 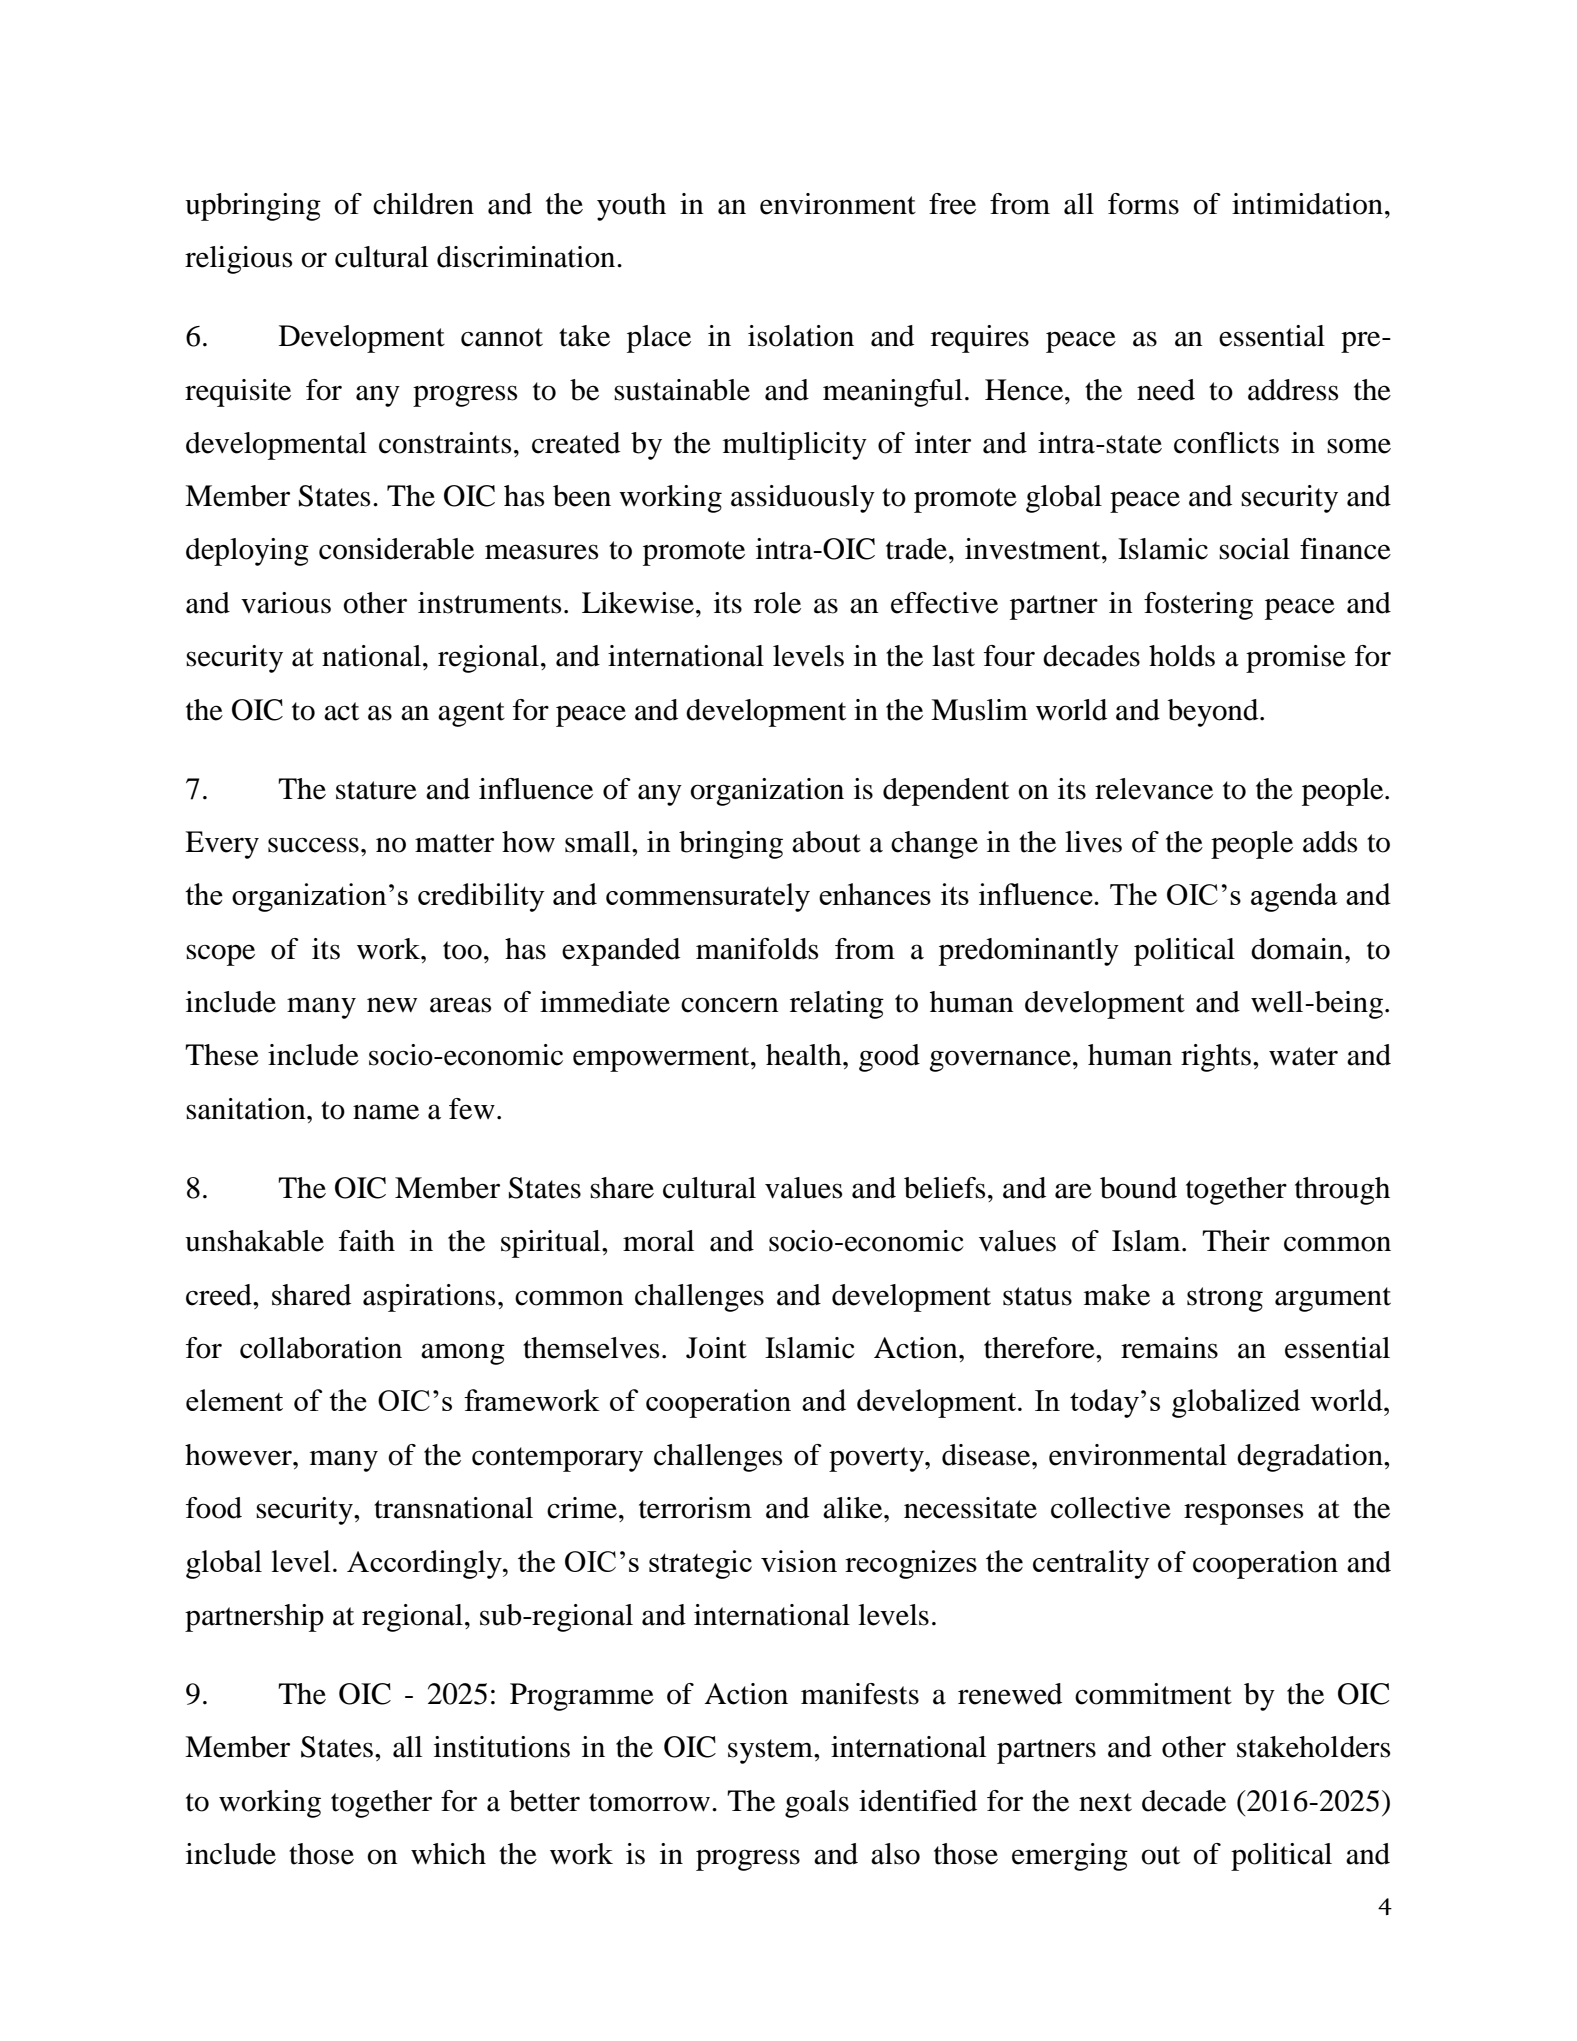 What do you see at coordinates (1143, 204) in the screenshot?
I see `forms` at bounding box center [1143, 204].
